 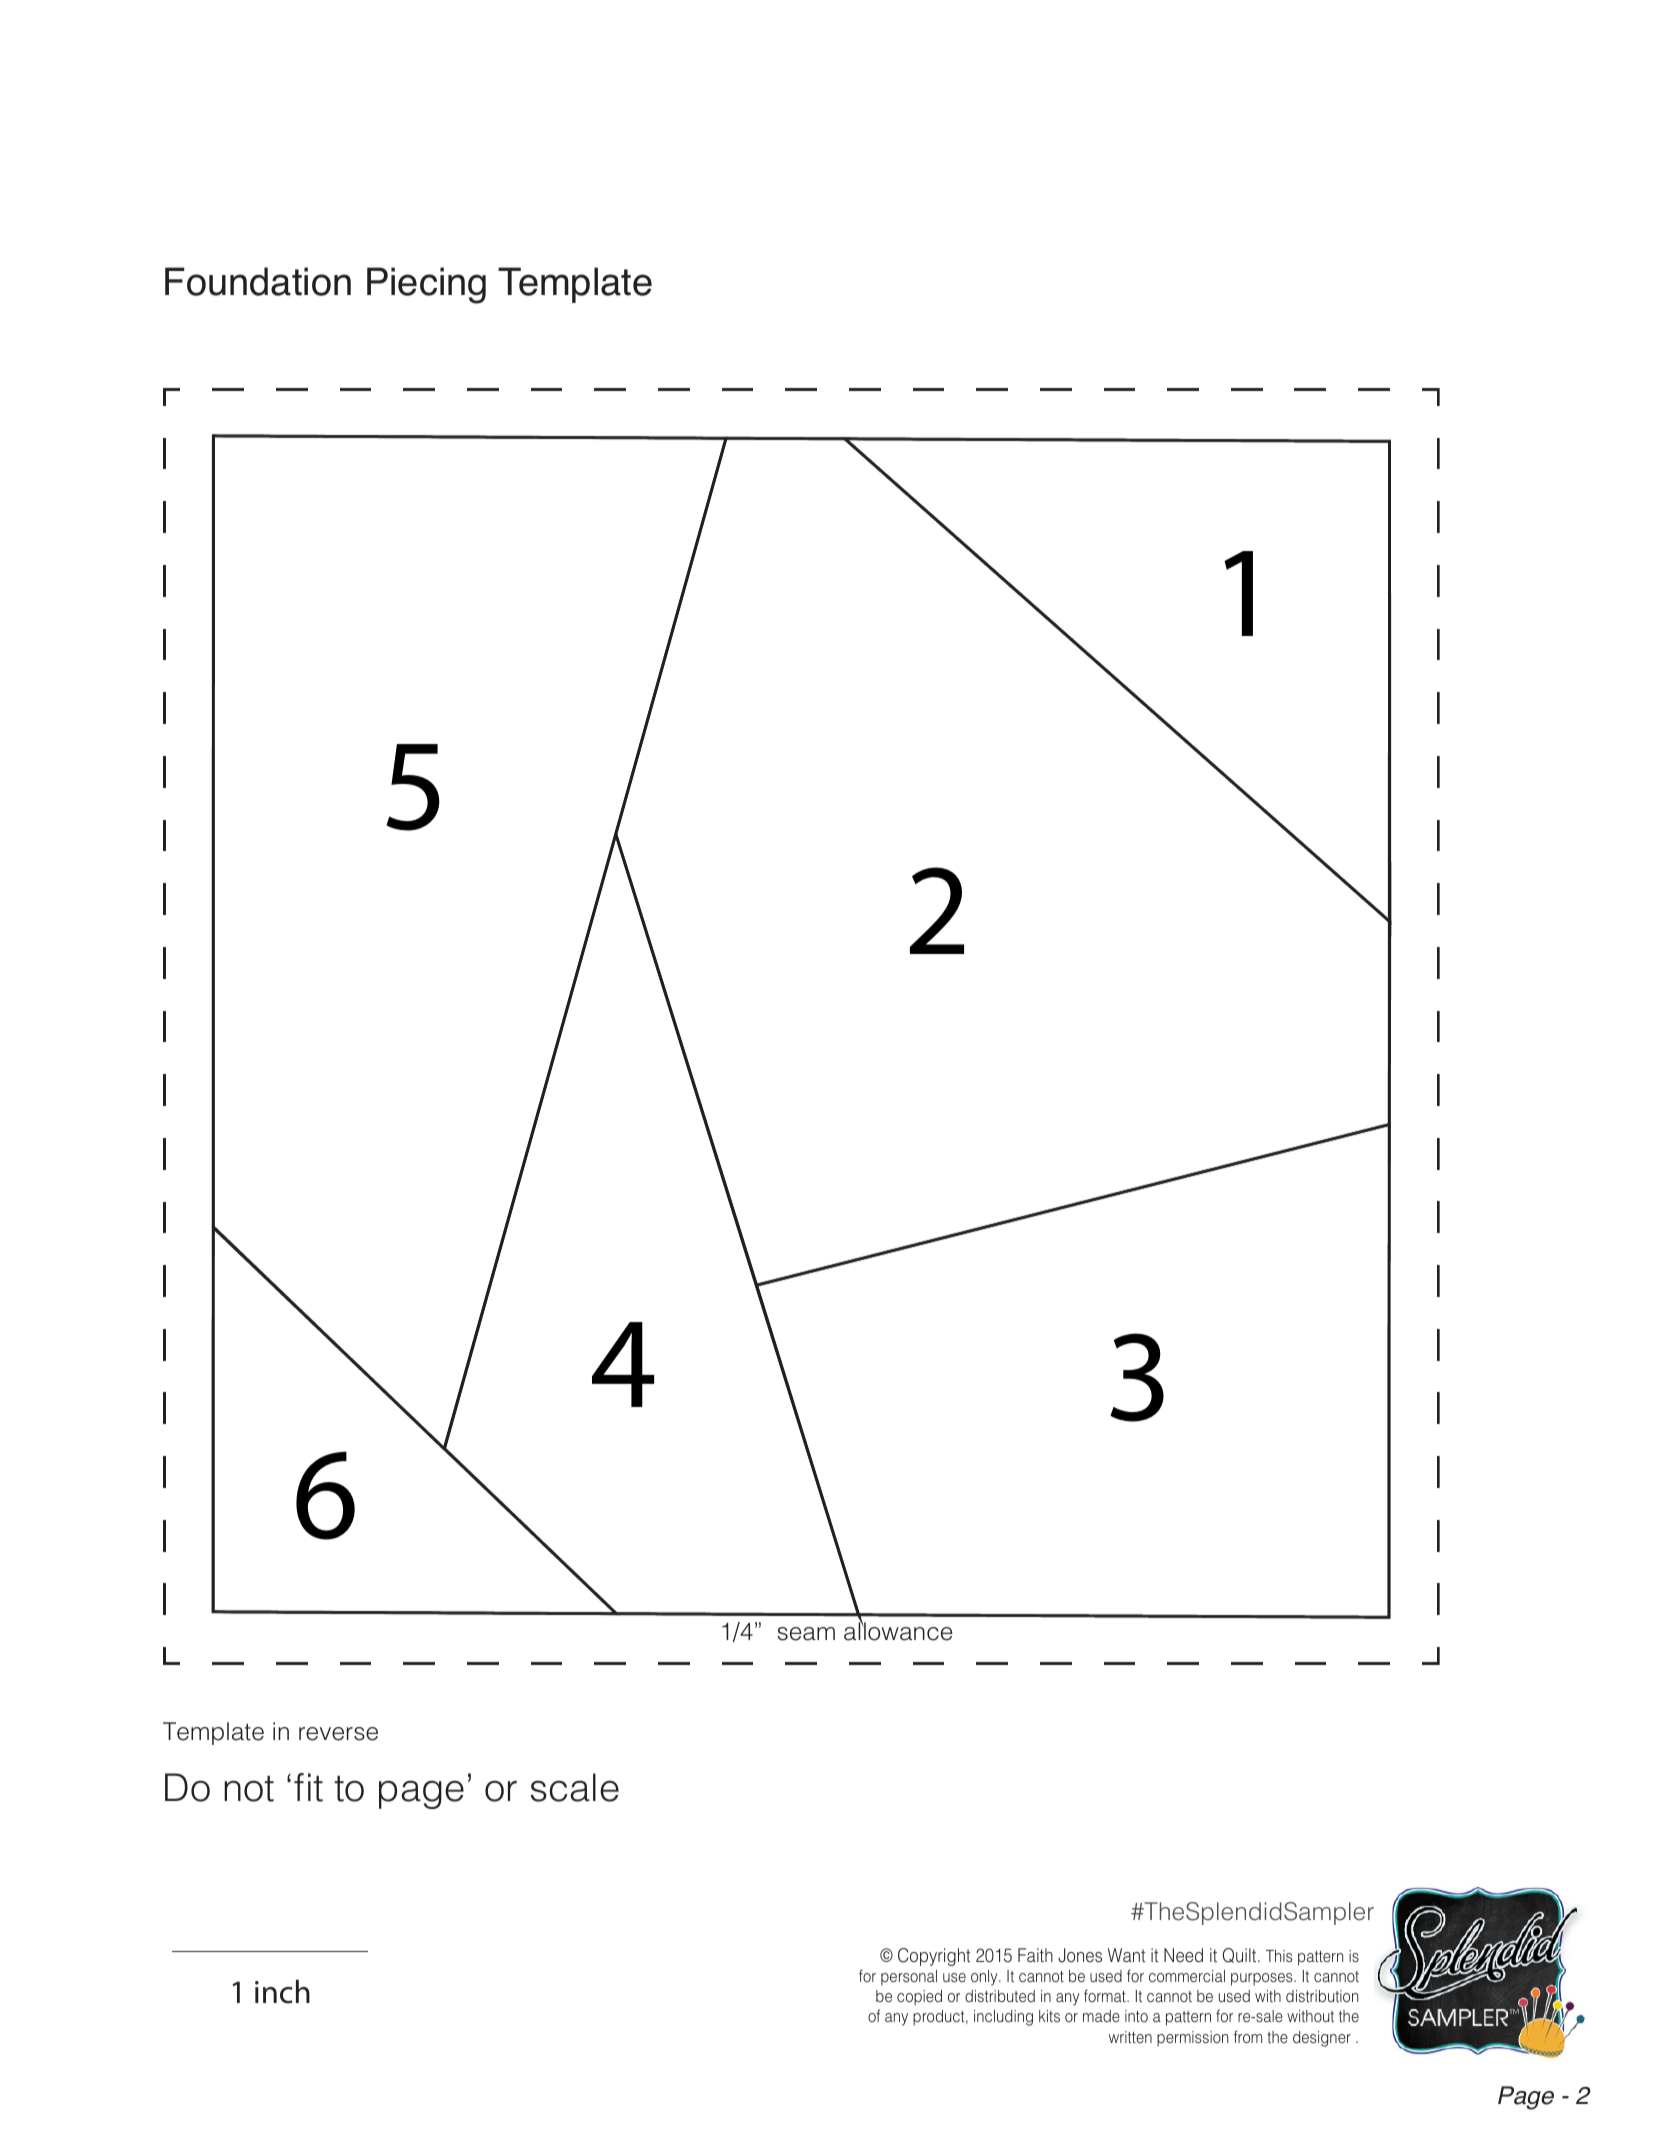 I want to click on Piecing, so click(x=426, y=285).
